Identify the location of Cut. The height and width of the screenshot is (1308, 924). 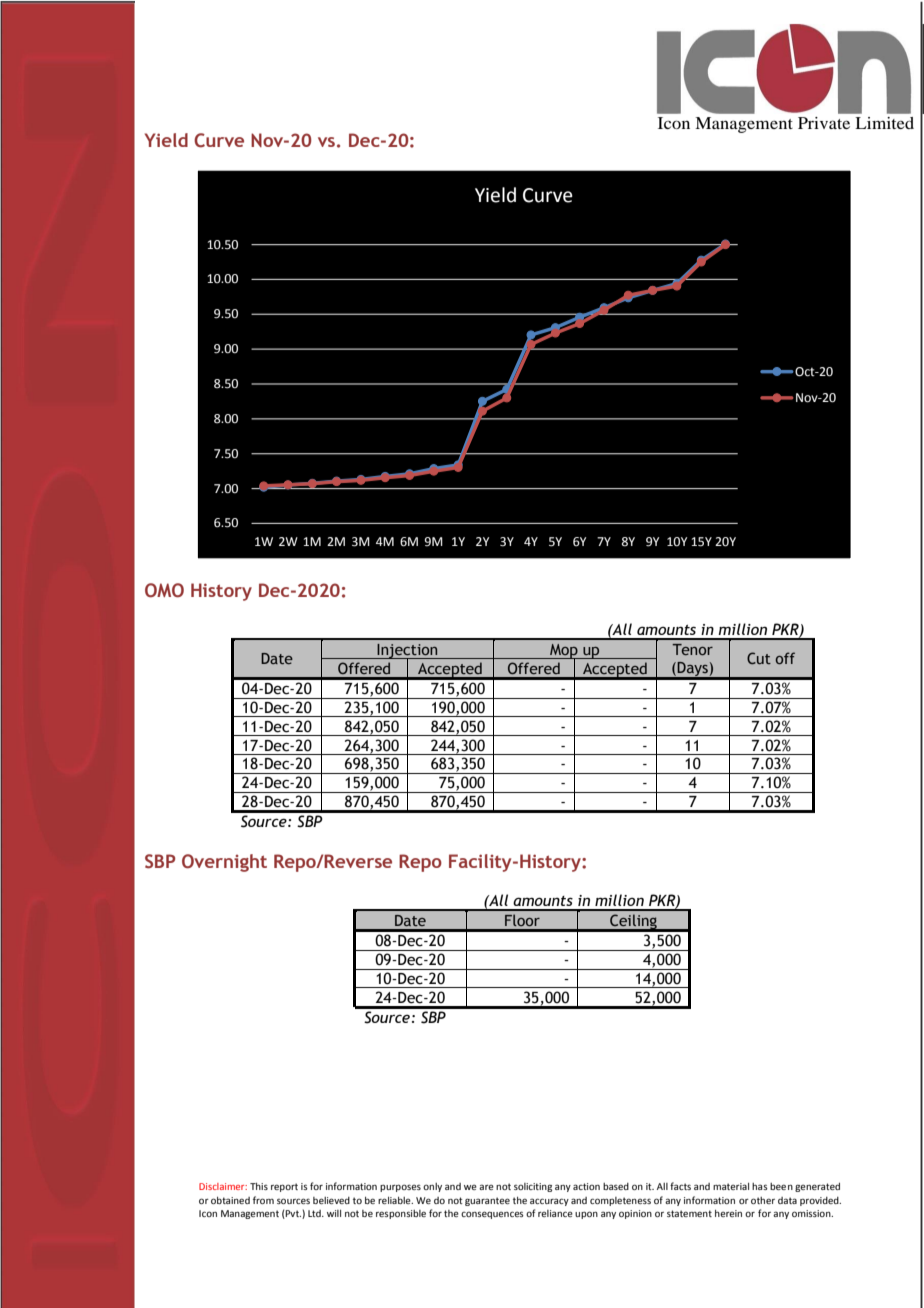
(759, 658).
